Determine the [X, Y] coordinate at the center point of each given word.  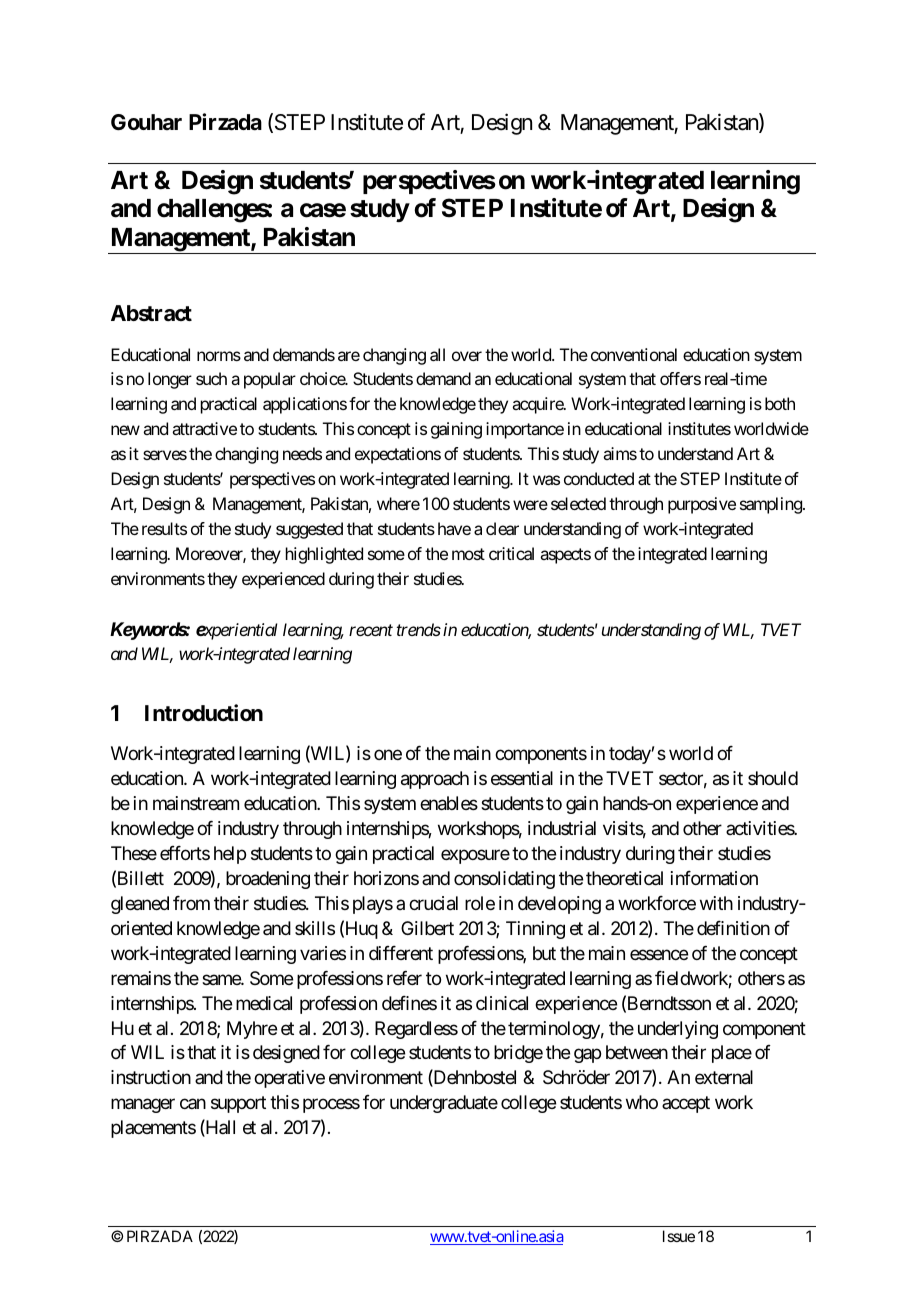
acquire [538, 405]
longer [170, 380]
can [193, 1104]
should [773, 778]
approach [435, 780]
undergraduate [444, 1104]
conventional [634, 354]
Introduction [204, 712]
